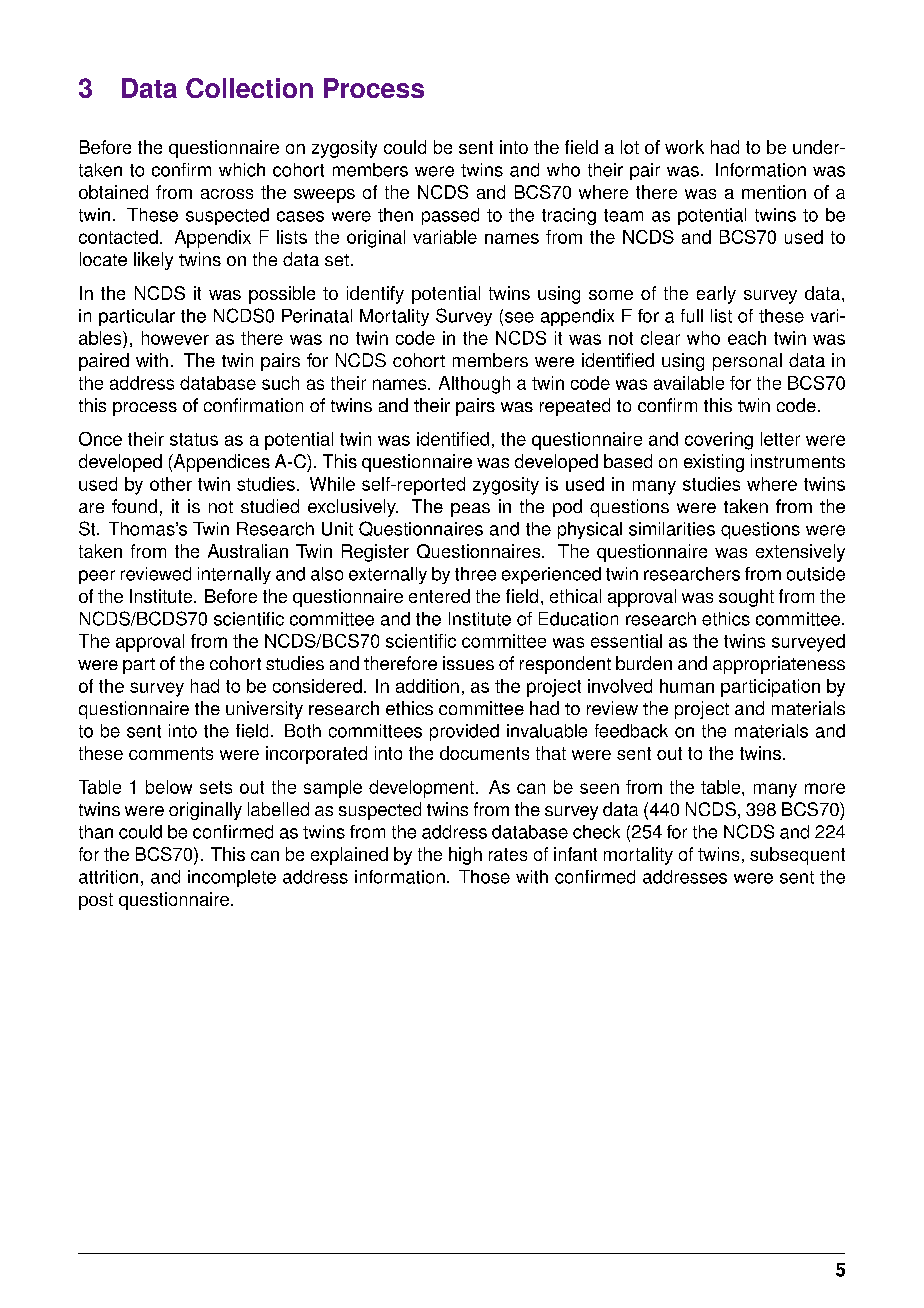 The image size is (924, 1308). What do you see at coordinates (630, 147) in the screenshot?
I see `lot` at bounding box center [630, 147].
